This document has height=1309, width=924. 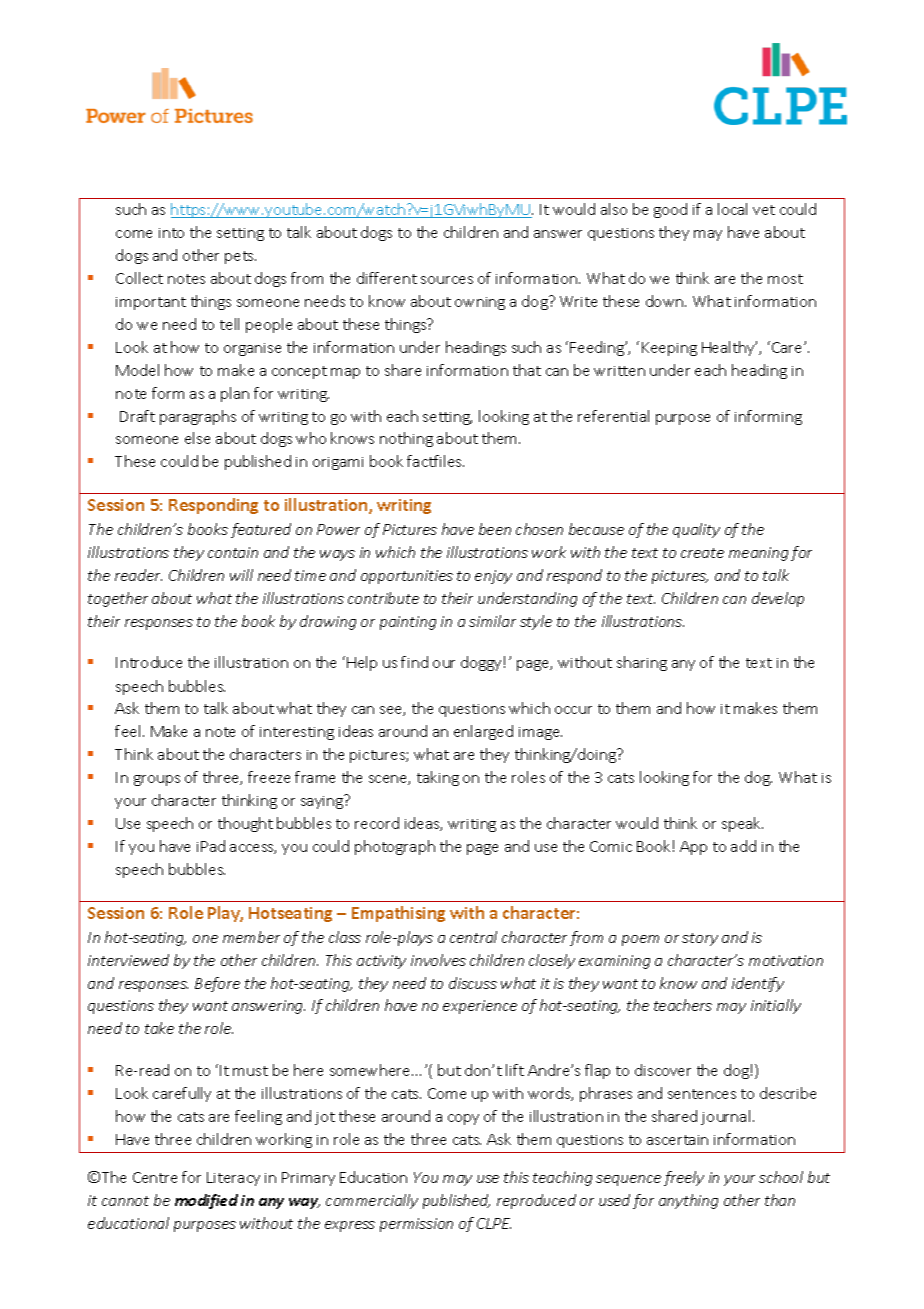 I want to click on modified, so click(x=206, y=1201).
